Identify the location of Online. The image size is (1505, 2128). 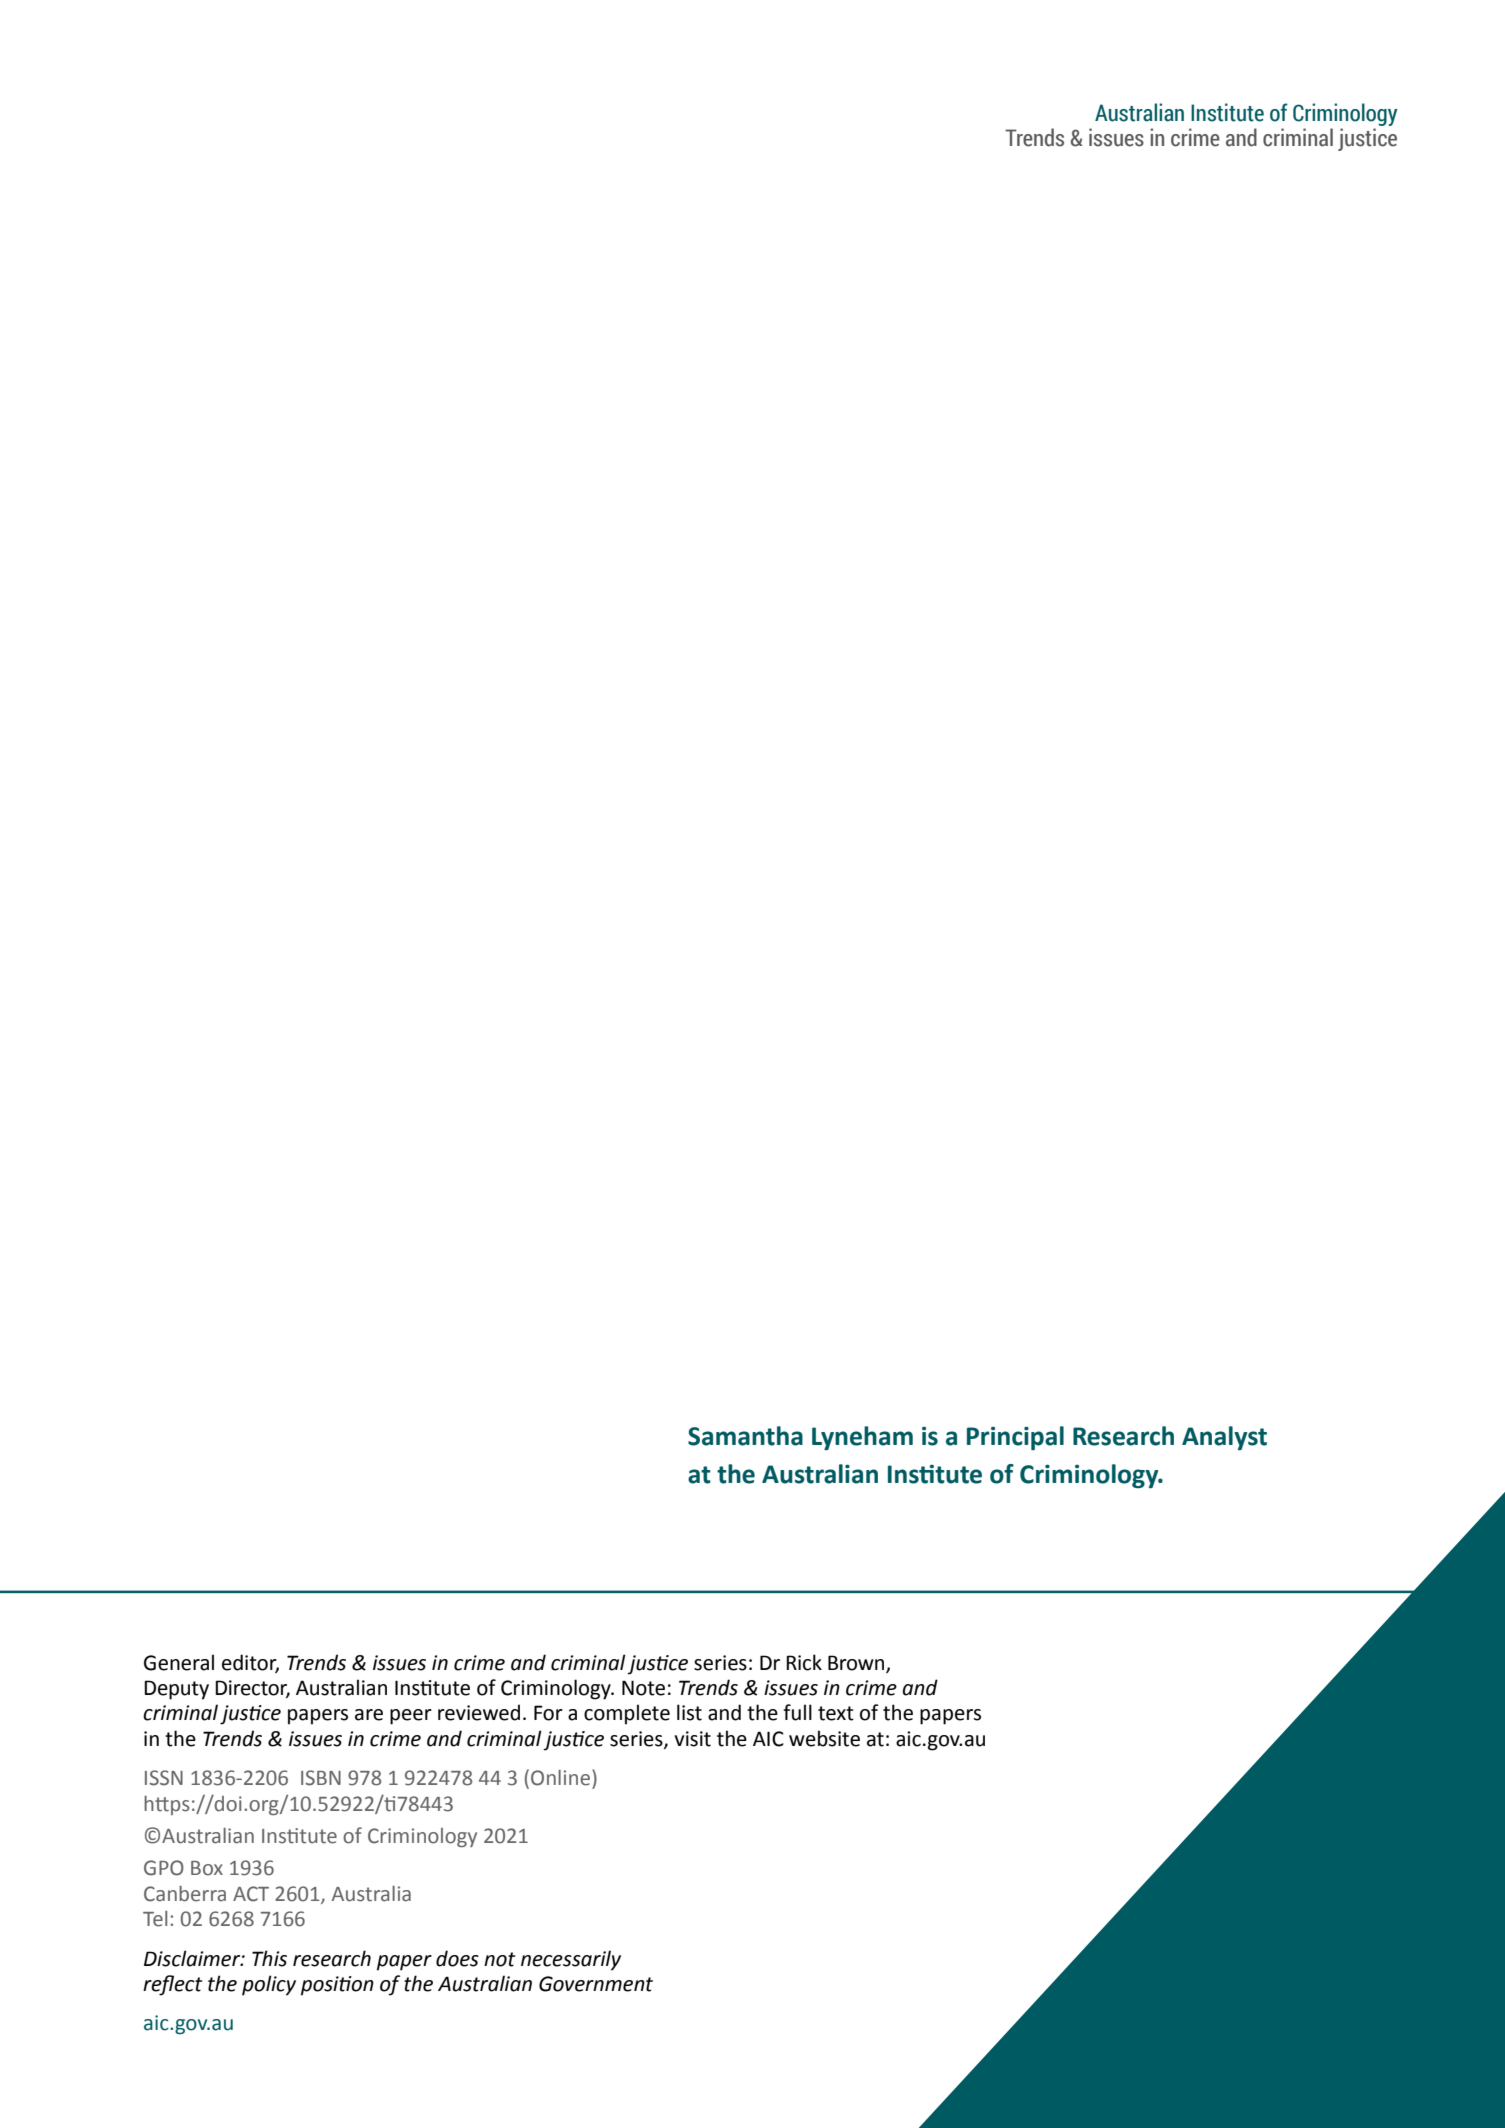
(560, 1778).
